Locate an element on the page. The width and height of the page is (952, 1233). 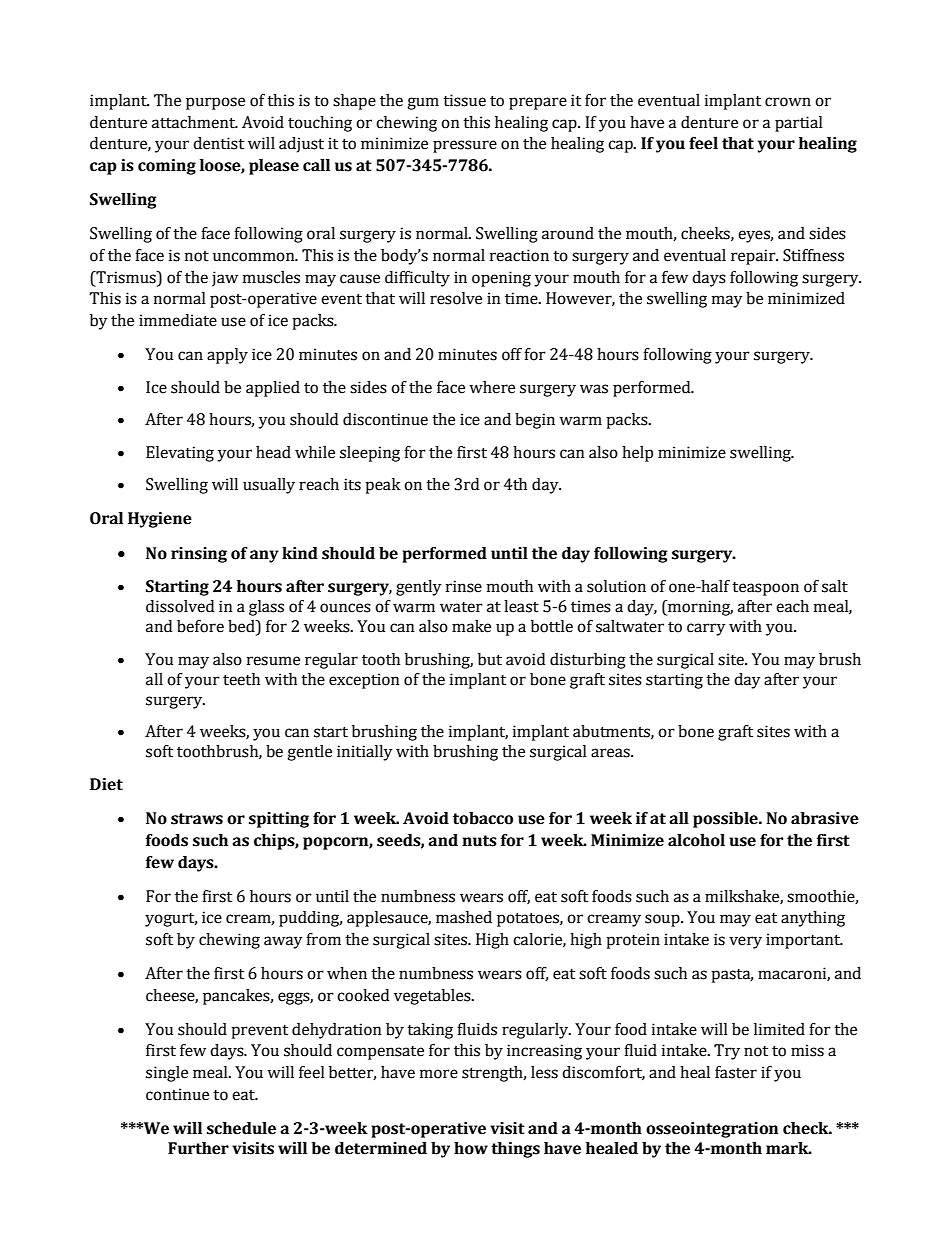
apply is located at coordinates (227, 356).
